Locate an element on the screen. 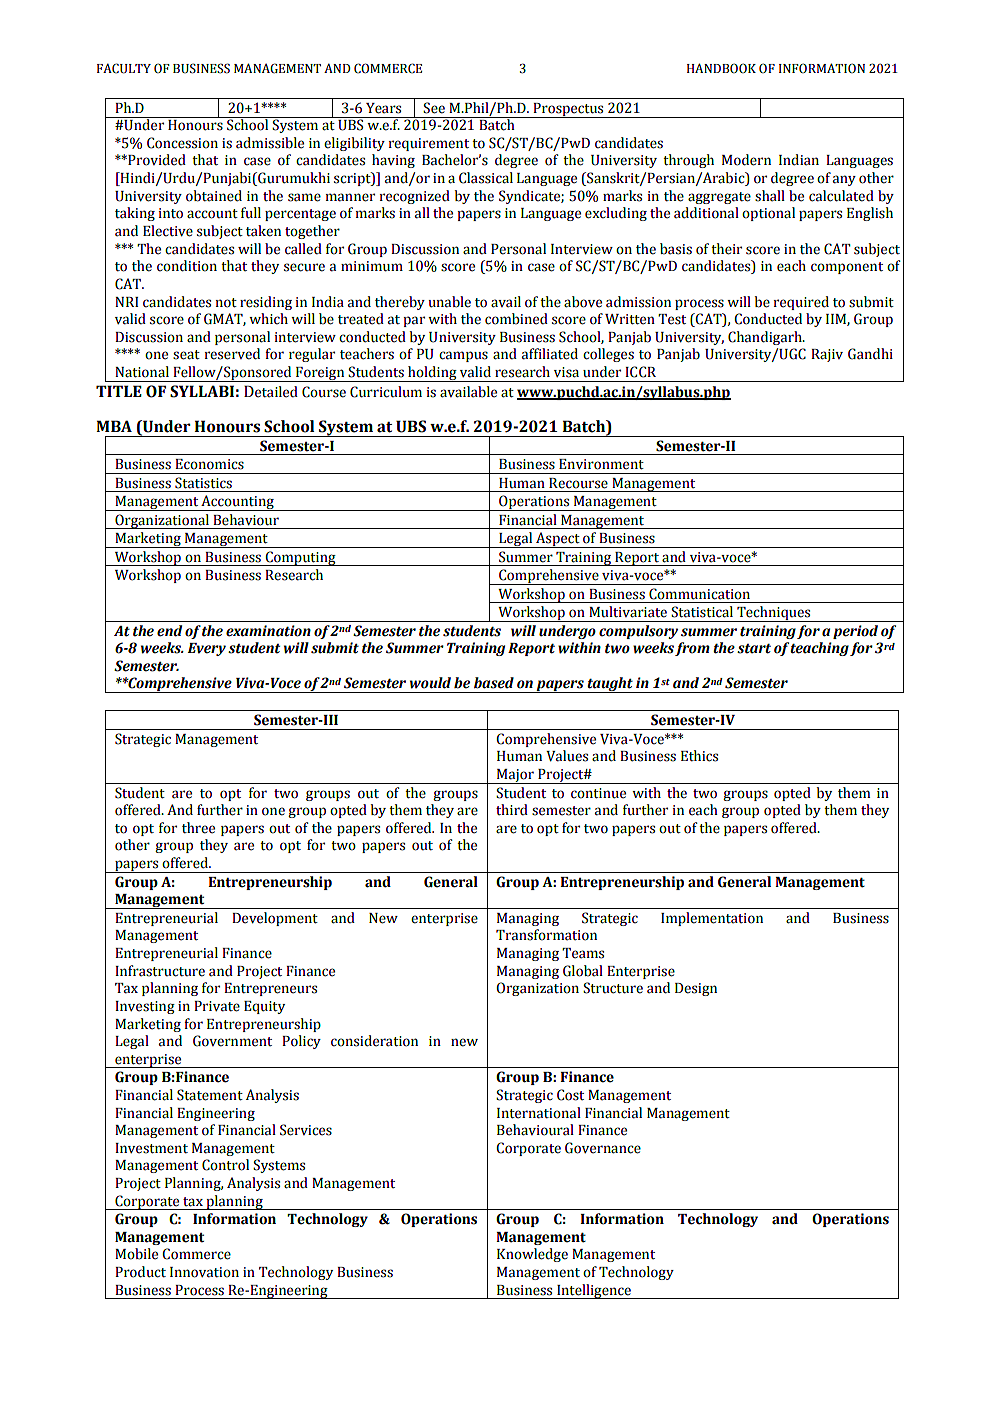 The image size is (995, 1407). Rajiv is located at coordinates (827, 355).
